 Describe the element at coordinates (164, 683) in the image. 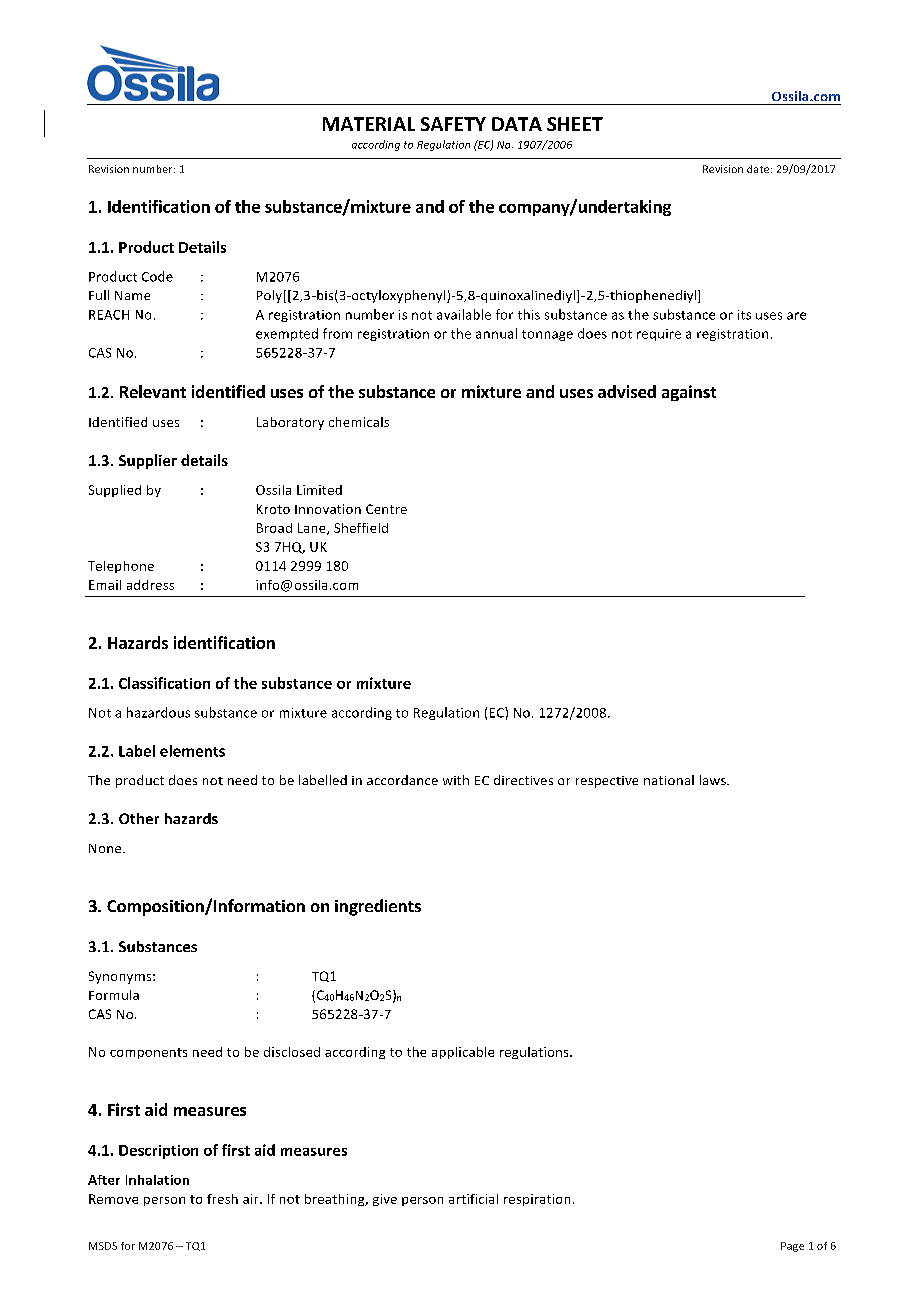

I see `Classification` at that location.
